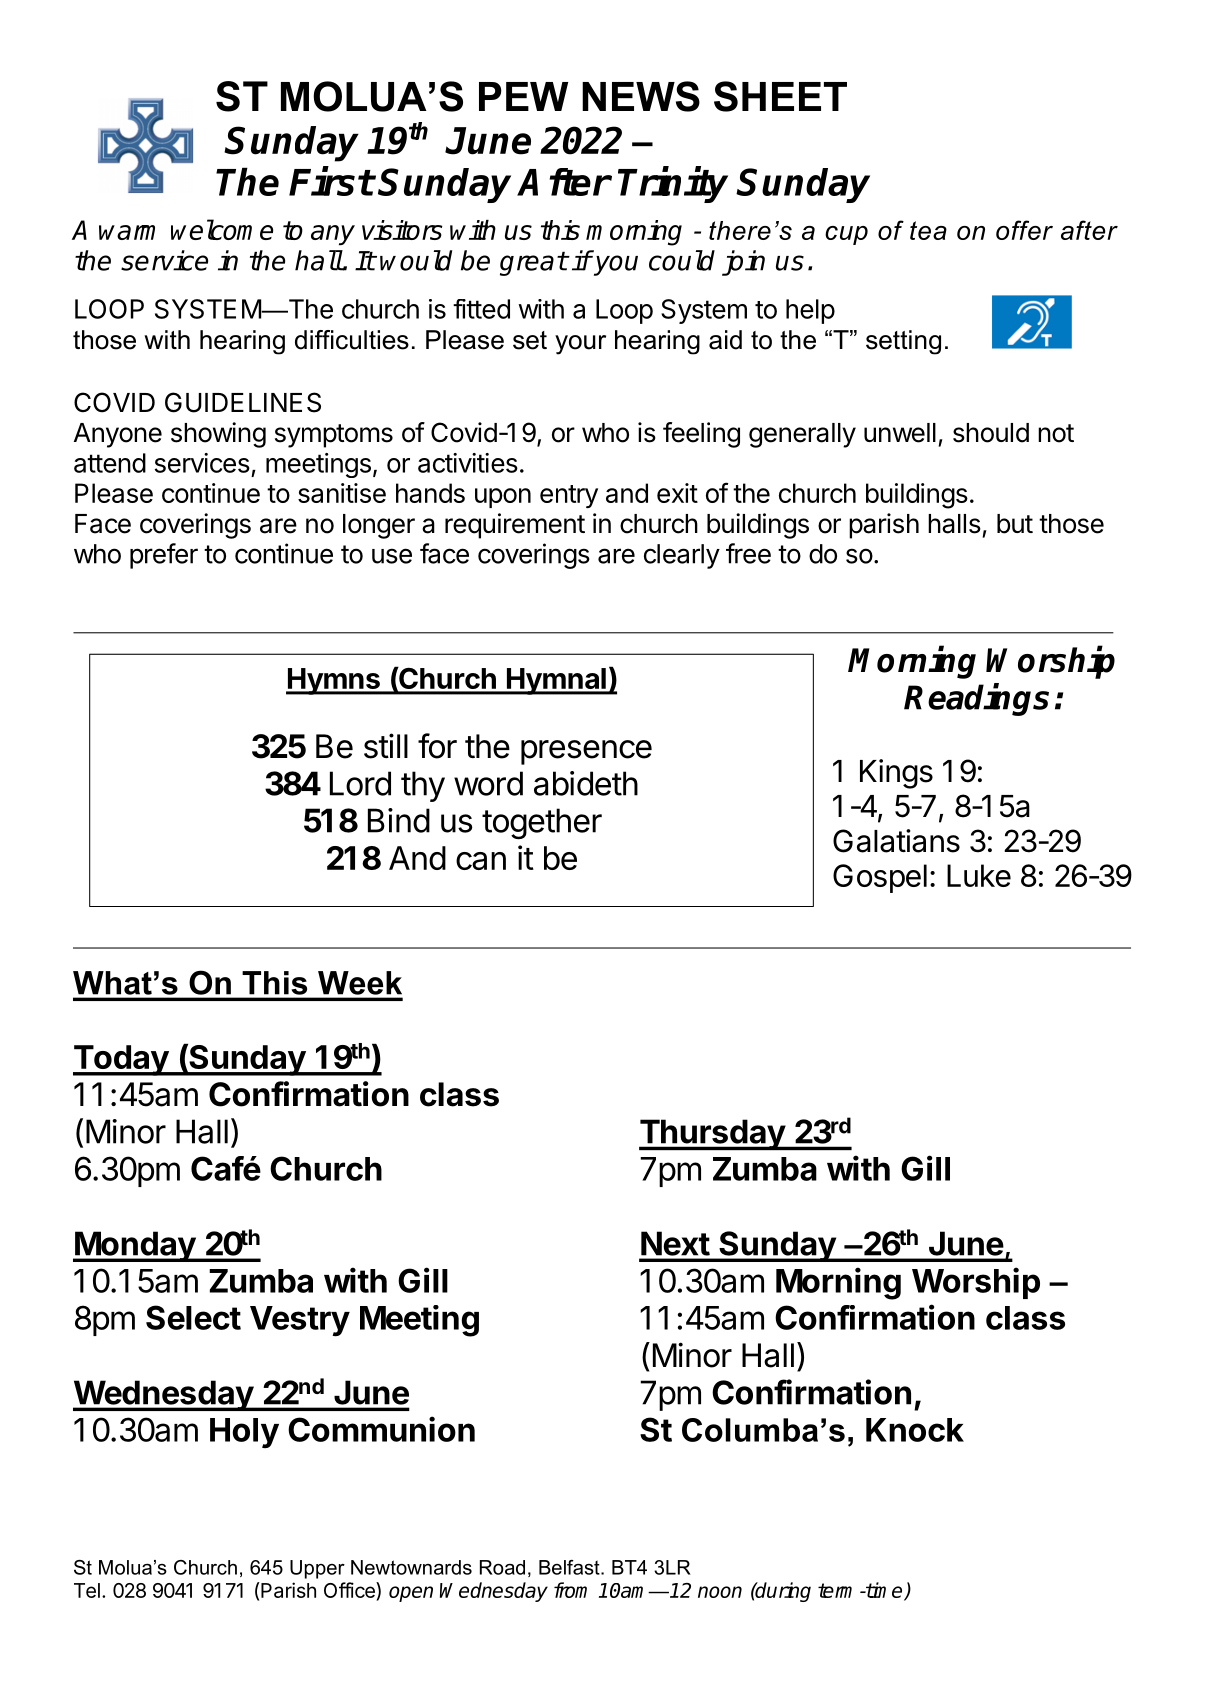  I want to click on PEW, so click(523, 96).
